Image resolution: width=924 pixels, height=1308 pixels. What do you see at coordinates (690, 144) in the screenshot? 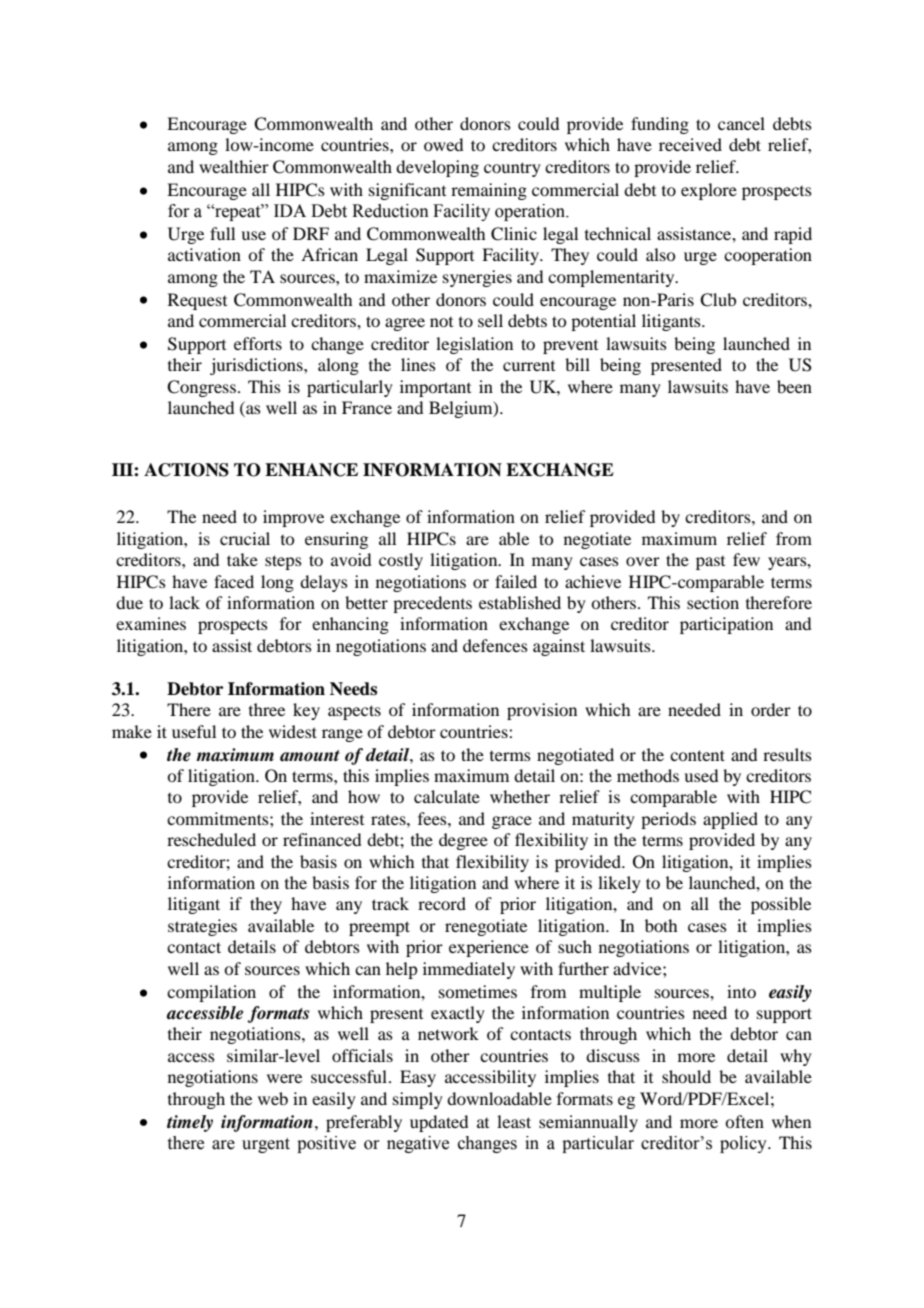
I see `received` at bounding box center [690, 144].
